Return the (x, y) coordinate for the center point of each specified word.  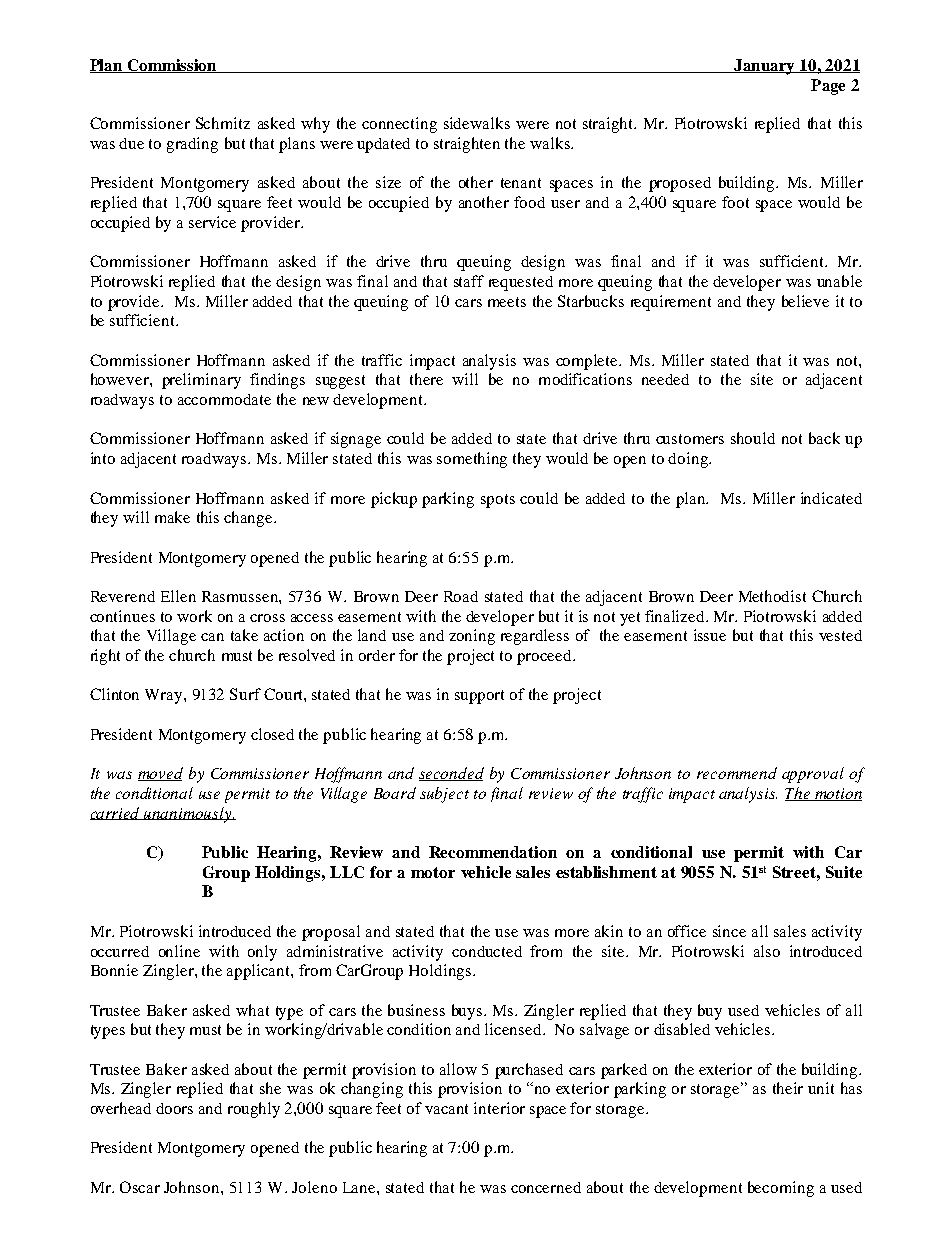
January (765, 67)
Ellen (178, 596)
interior (499, 1108)
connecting (399, 125)
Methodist (772, 596)
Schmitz (223, 123)
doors (174, 1108)
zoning (472, 637)
